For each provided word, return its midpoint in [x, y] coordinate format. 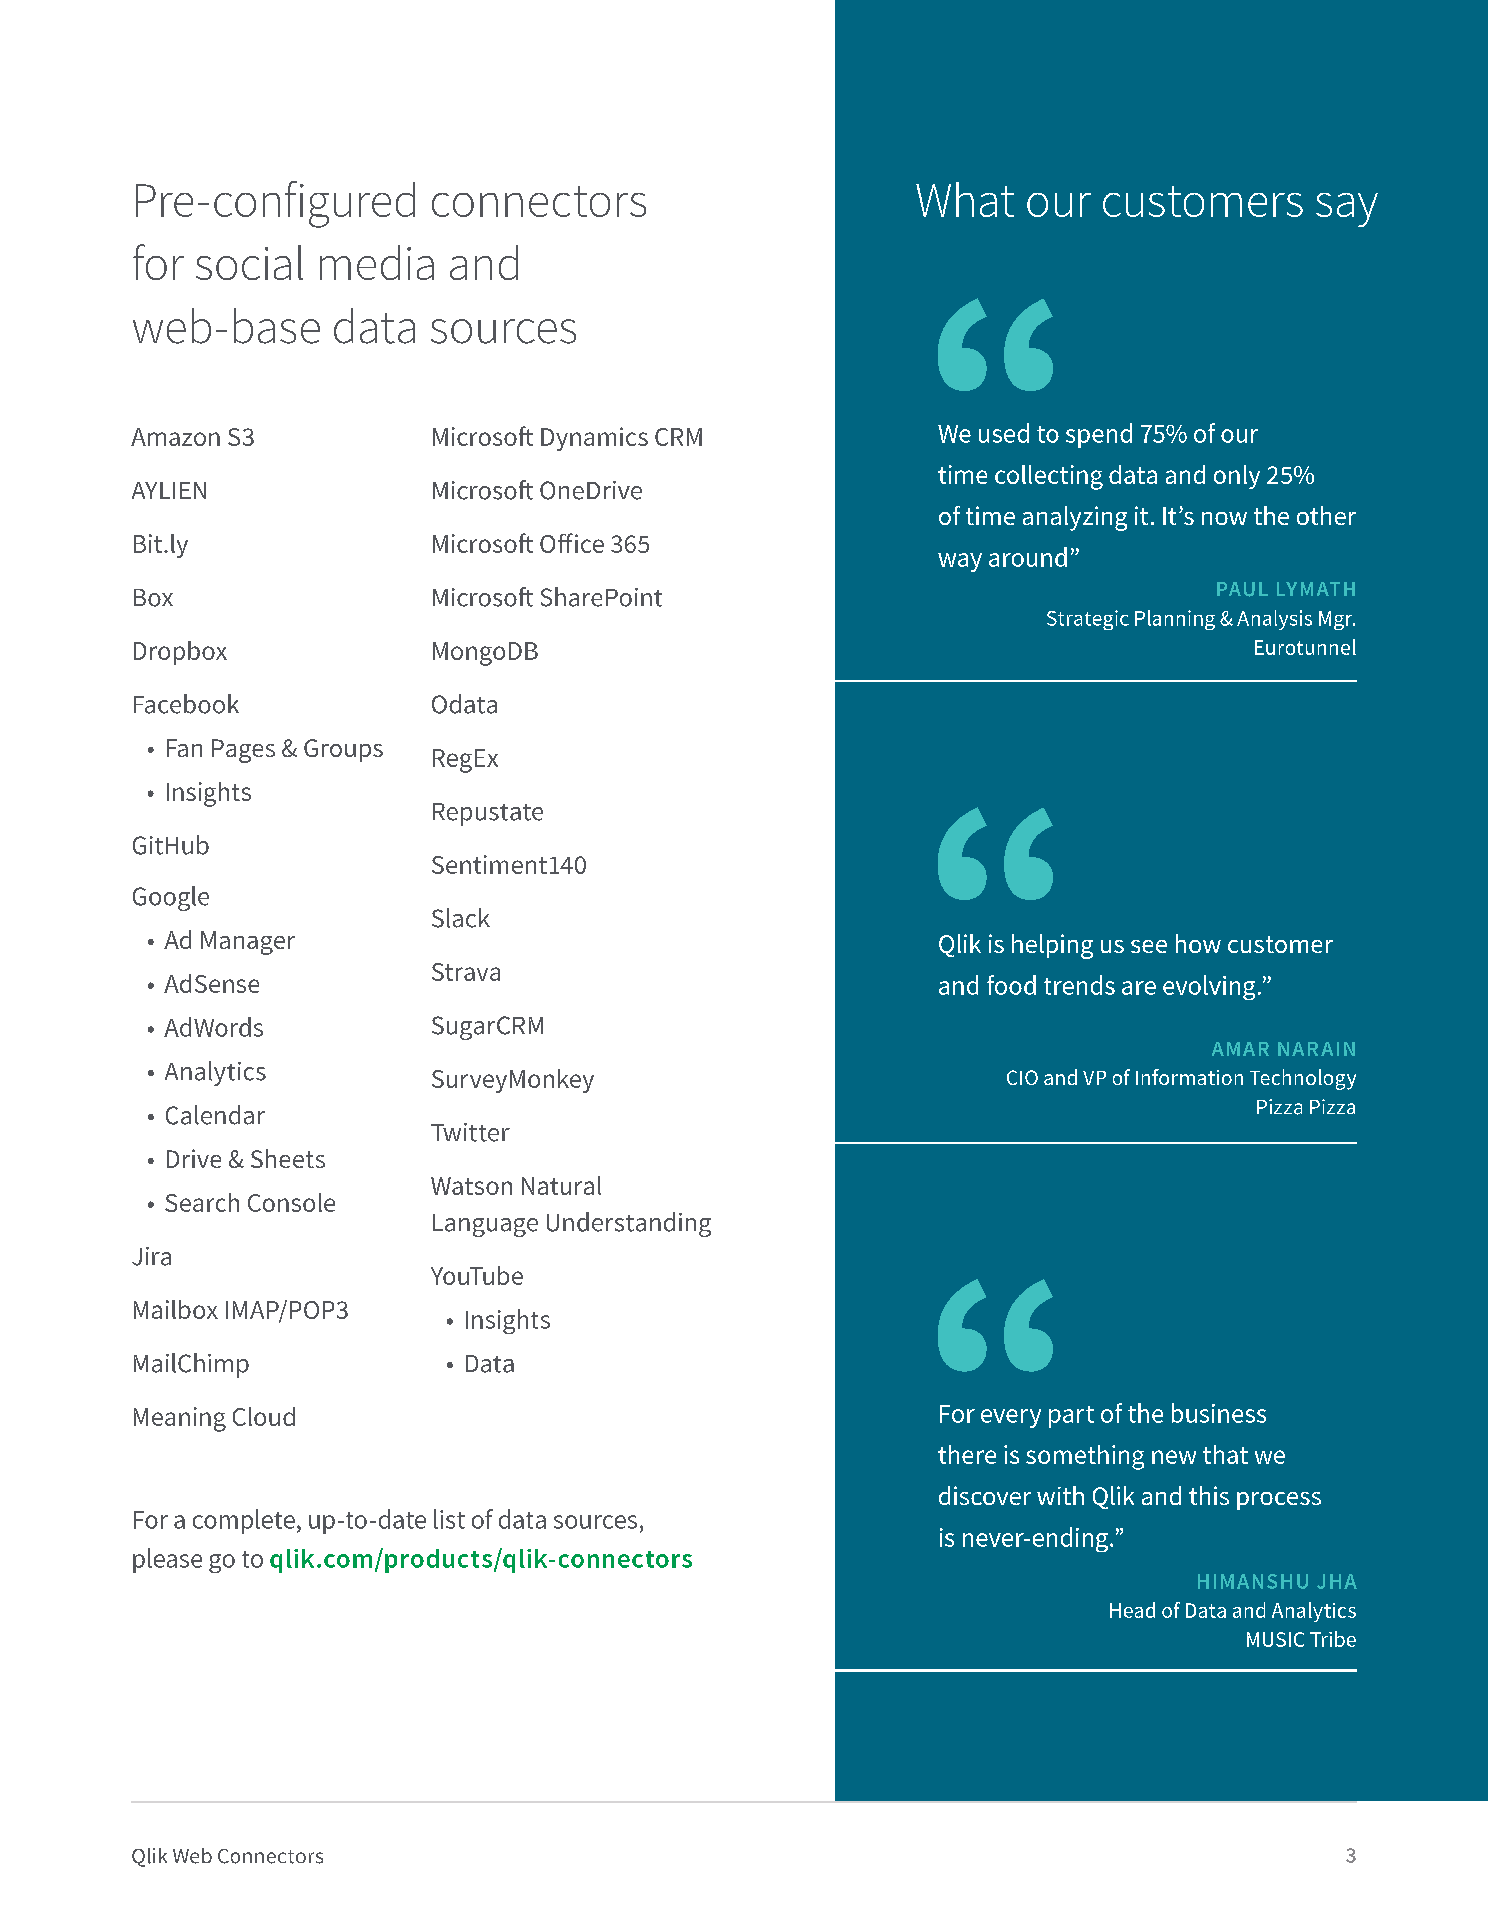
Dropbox [180, 653]
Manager [248, 943]
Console [291, 1202]
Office [572, 543]
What [965, 199]
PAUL [1242, 589]
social [249, 262]
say [1347, 210]
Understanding [629, 1224]
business [1219, 1413]
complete [244, 1521]
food [1011, 985]
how [1198, 943]
